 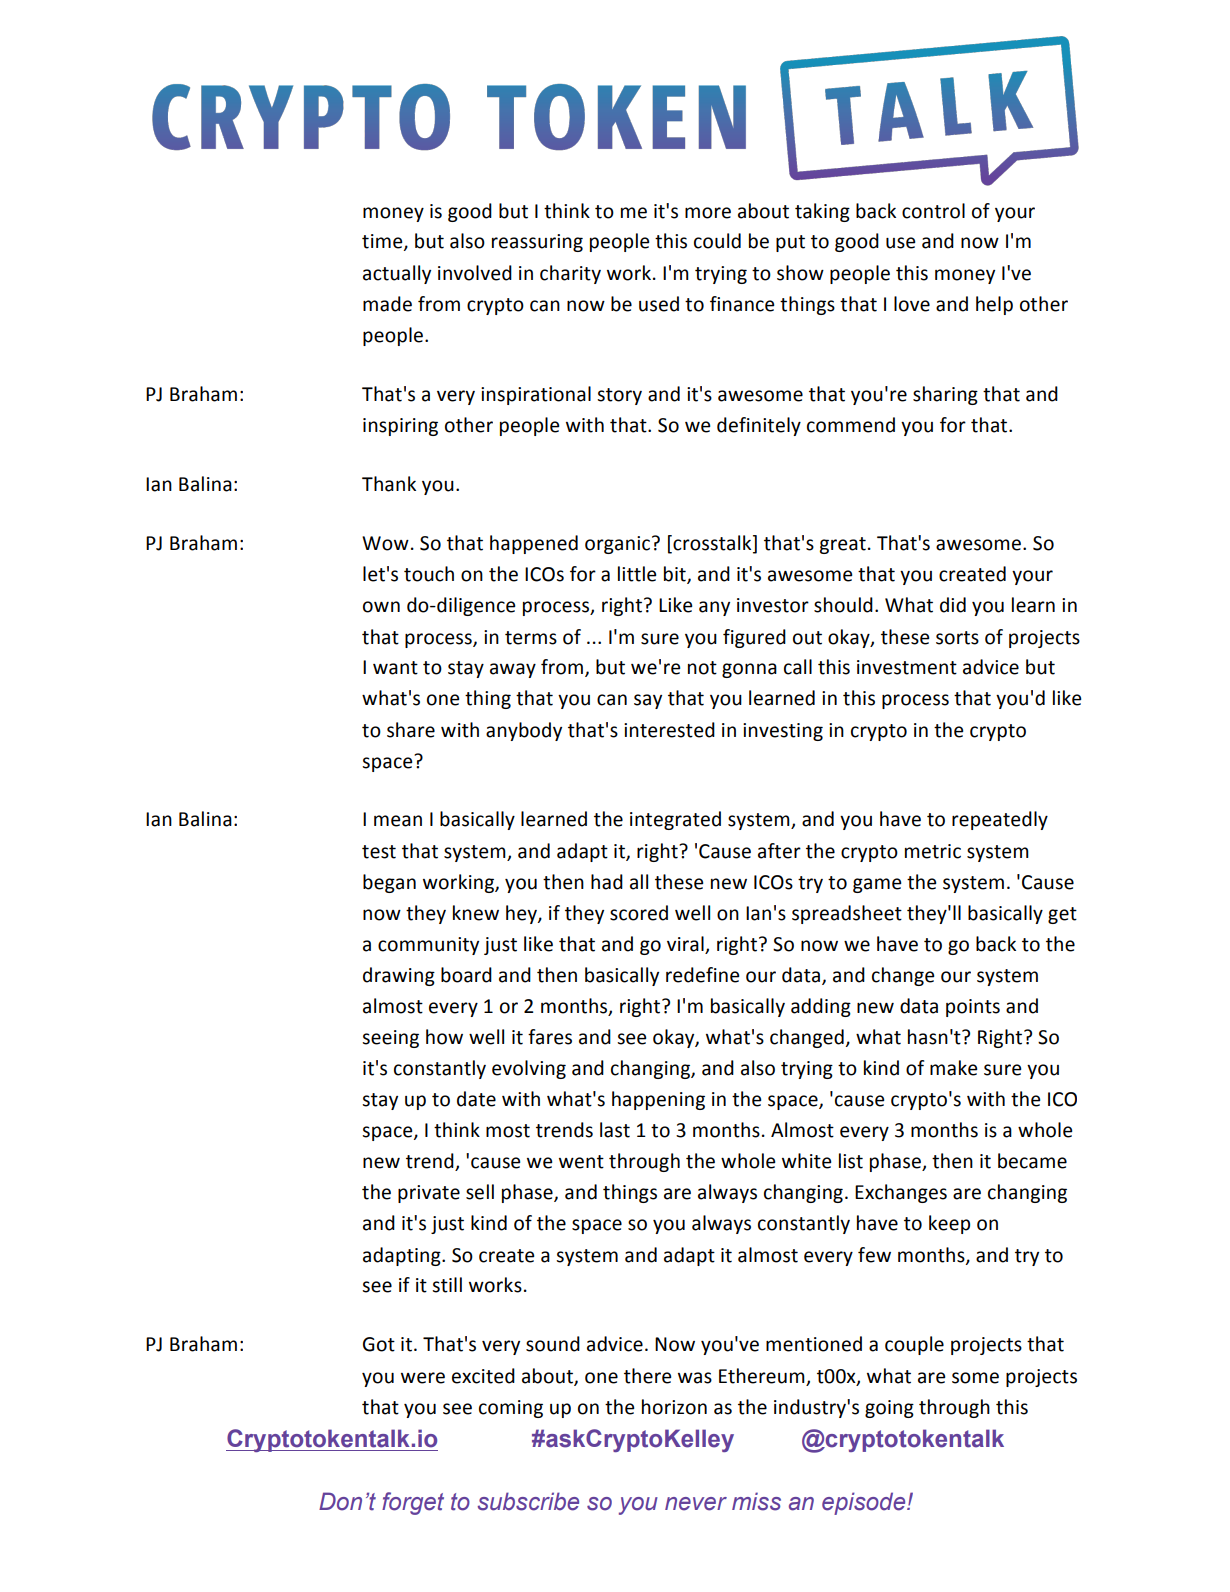 I want to click on date, so click(x=476, y=1099).
